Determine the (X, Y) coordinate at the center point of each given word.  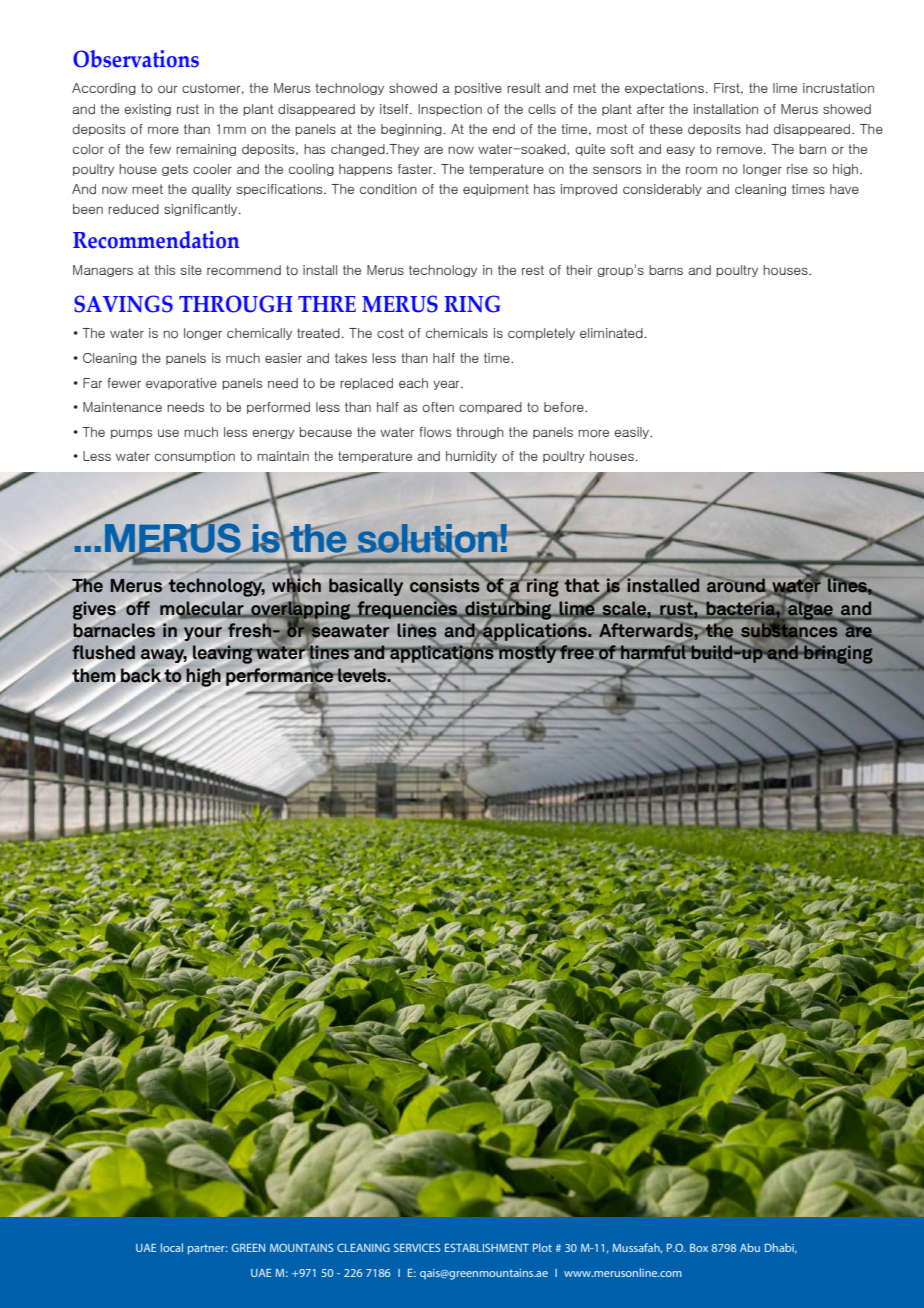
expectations (664, 89)
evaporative (181, 384)
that (582, 585)
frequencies (407, 609)
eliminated (611, 333)
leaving (223, 654)
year (447, 385)
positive (478, 89)
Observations (136, 59)
